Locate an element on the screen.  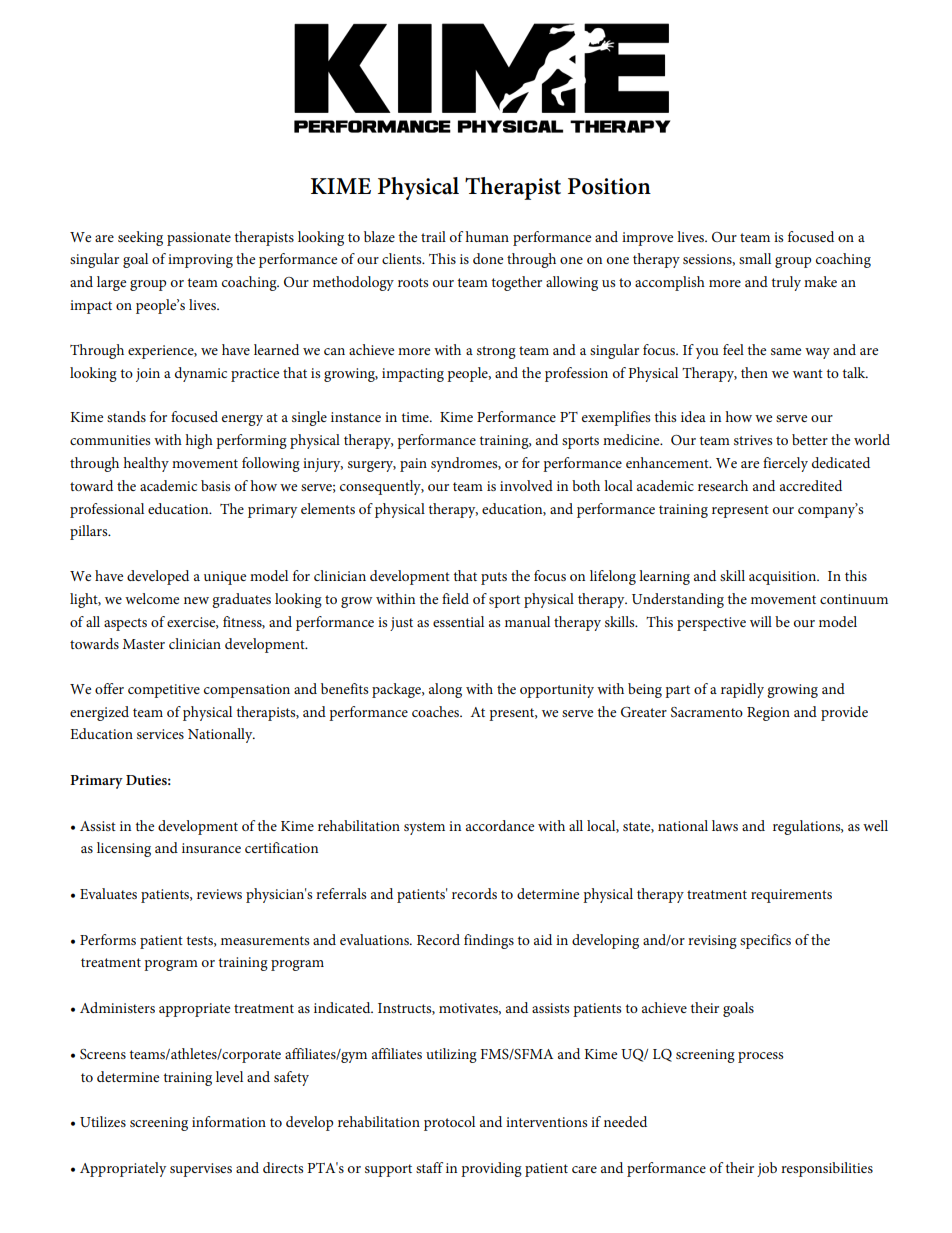
passionate is located at coordinates (199, 239).
